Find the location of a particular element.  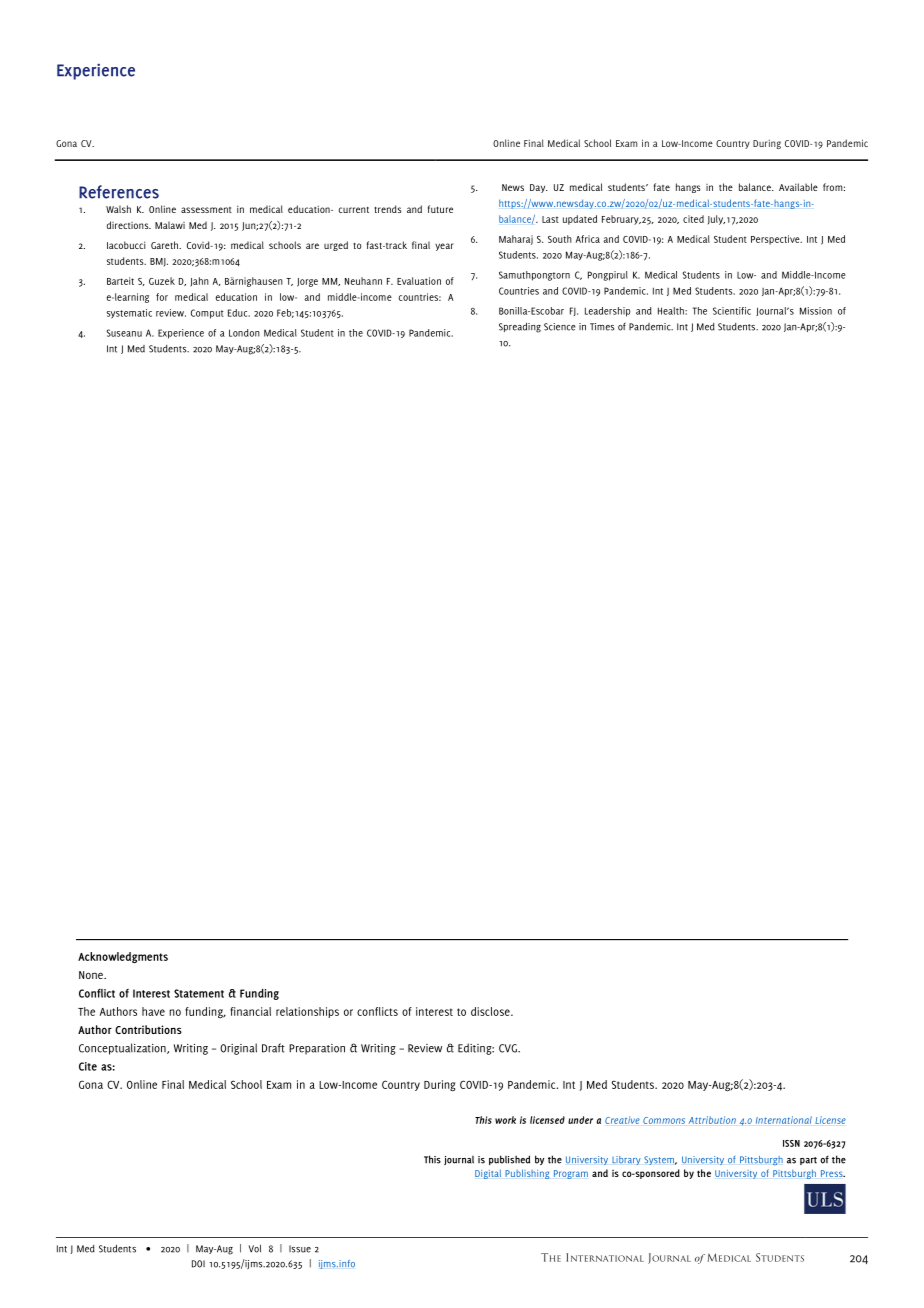

future is located at coordinates (440, 209).
